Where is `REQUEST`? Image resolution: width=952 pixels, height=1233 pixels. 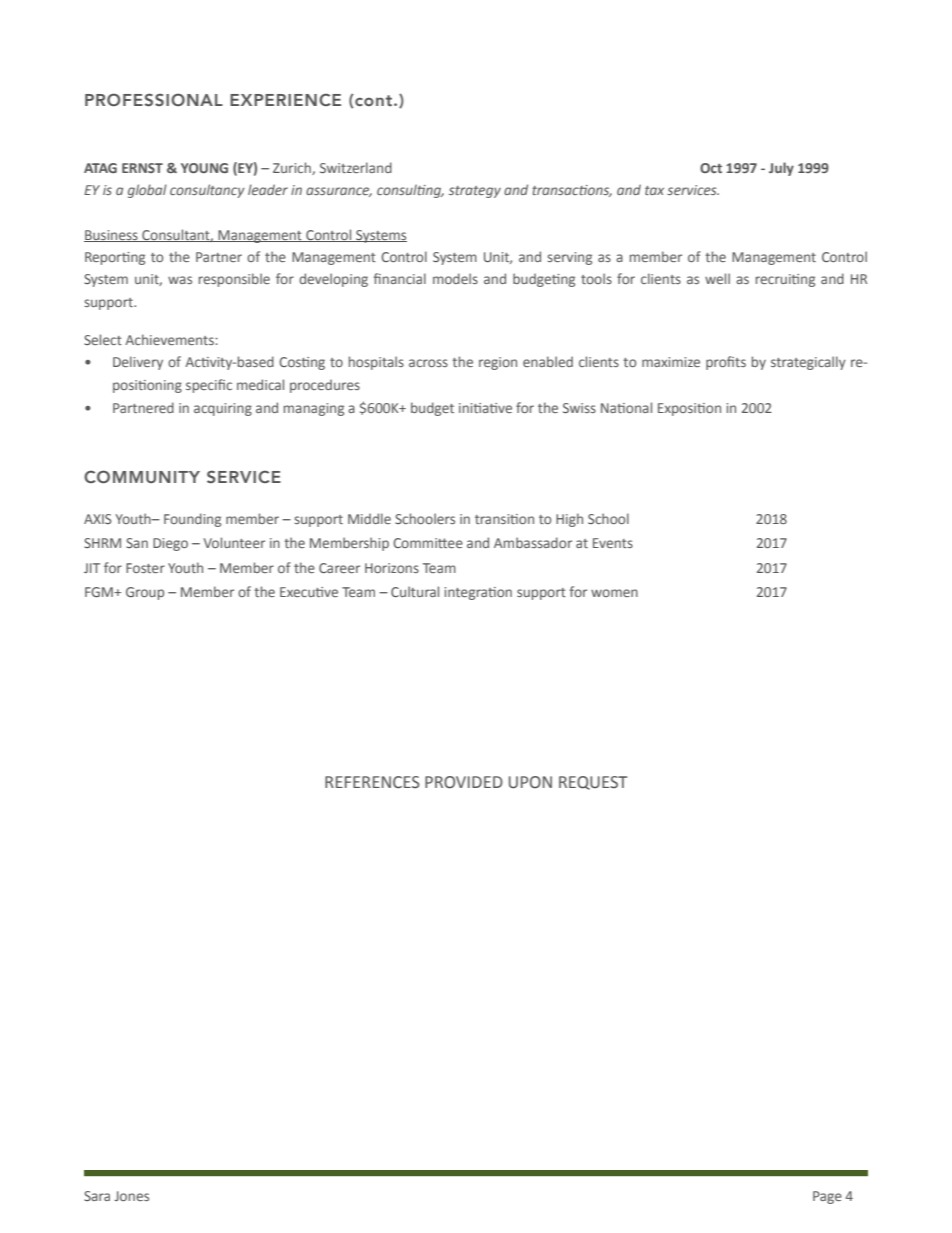
REQUEST is located at coordinates (593, 783).
